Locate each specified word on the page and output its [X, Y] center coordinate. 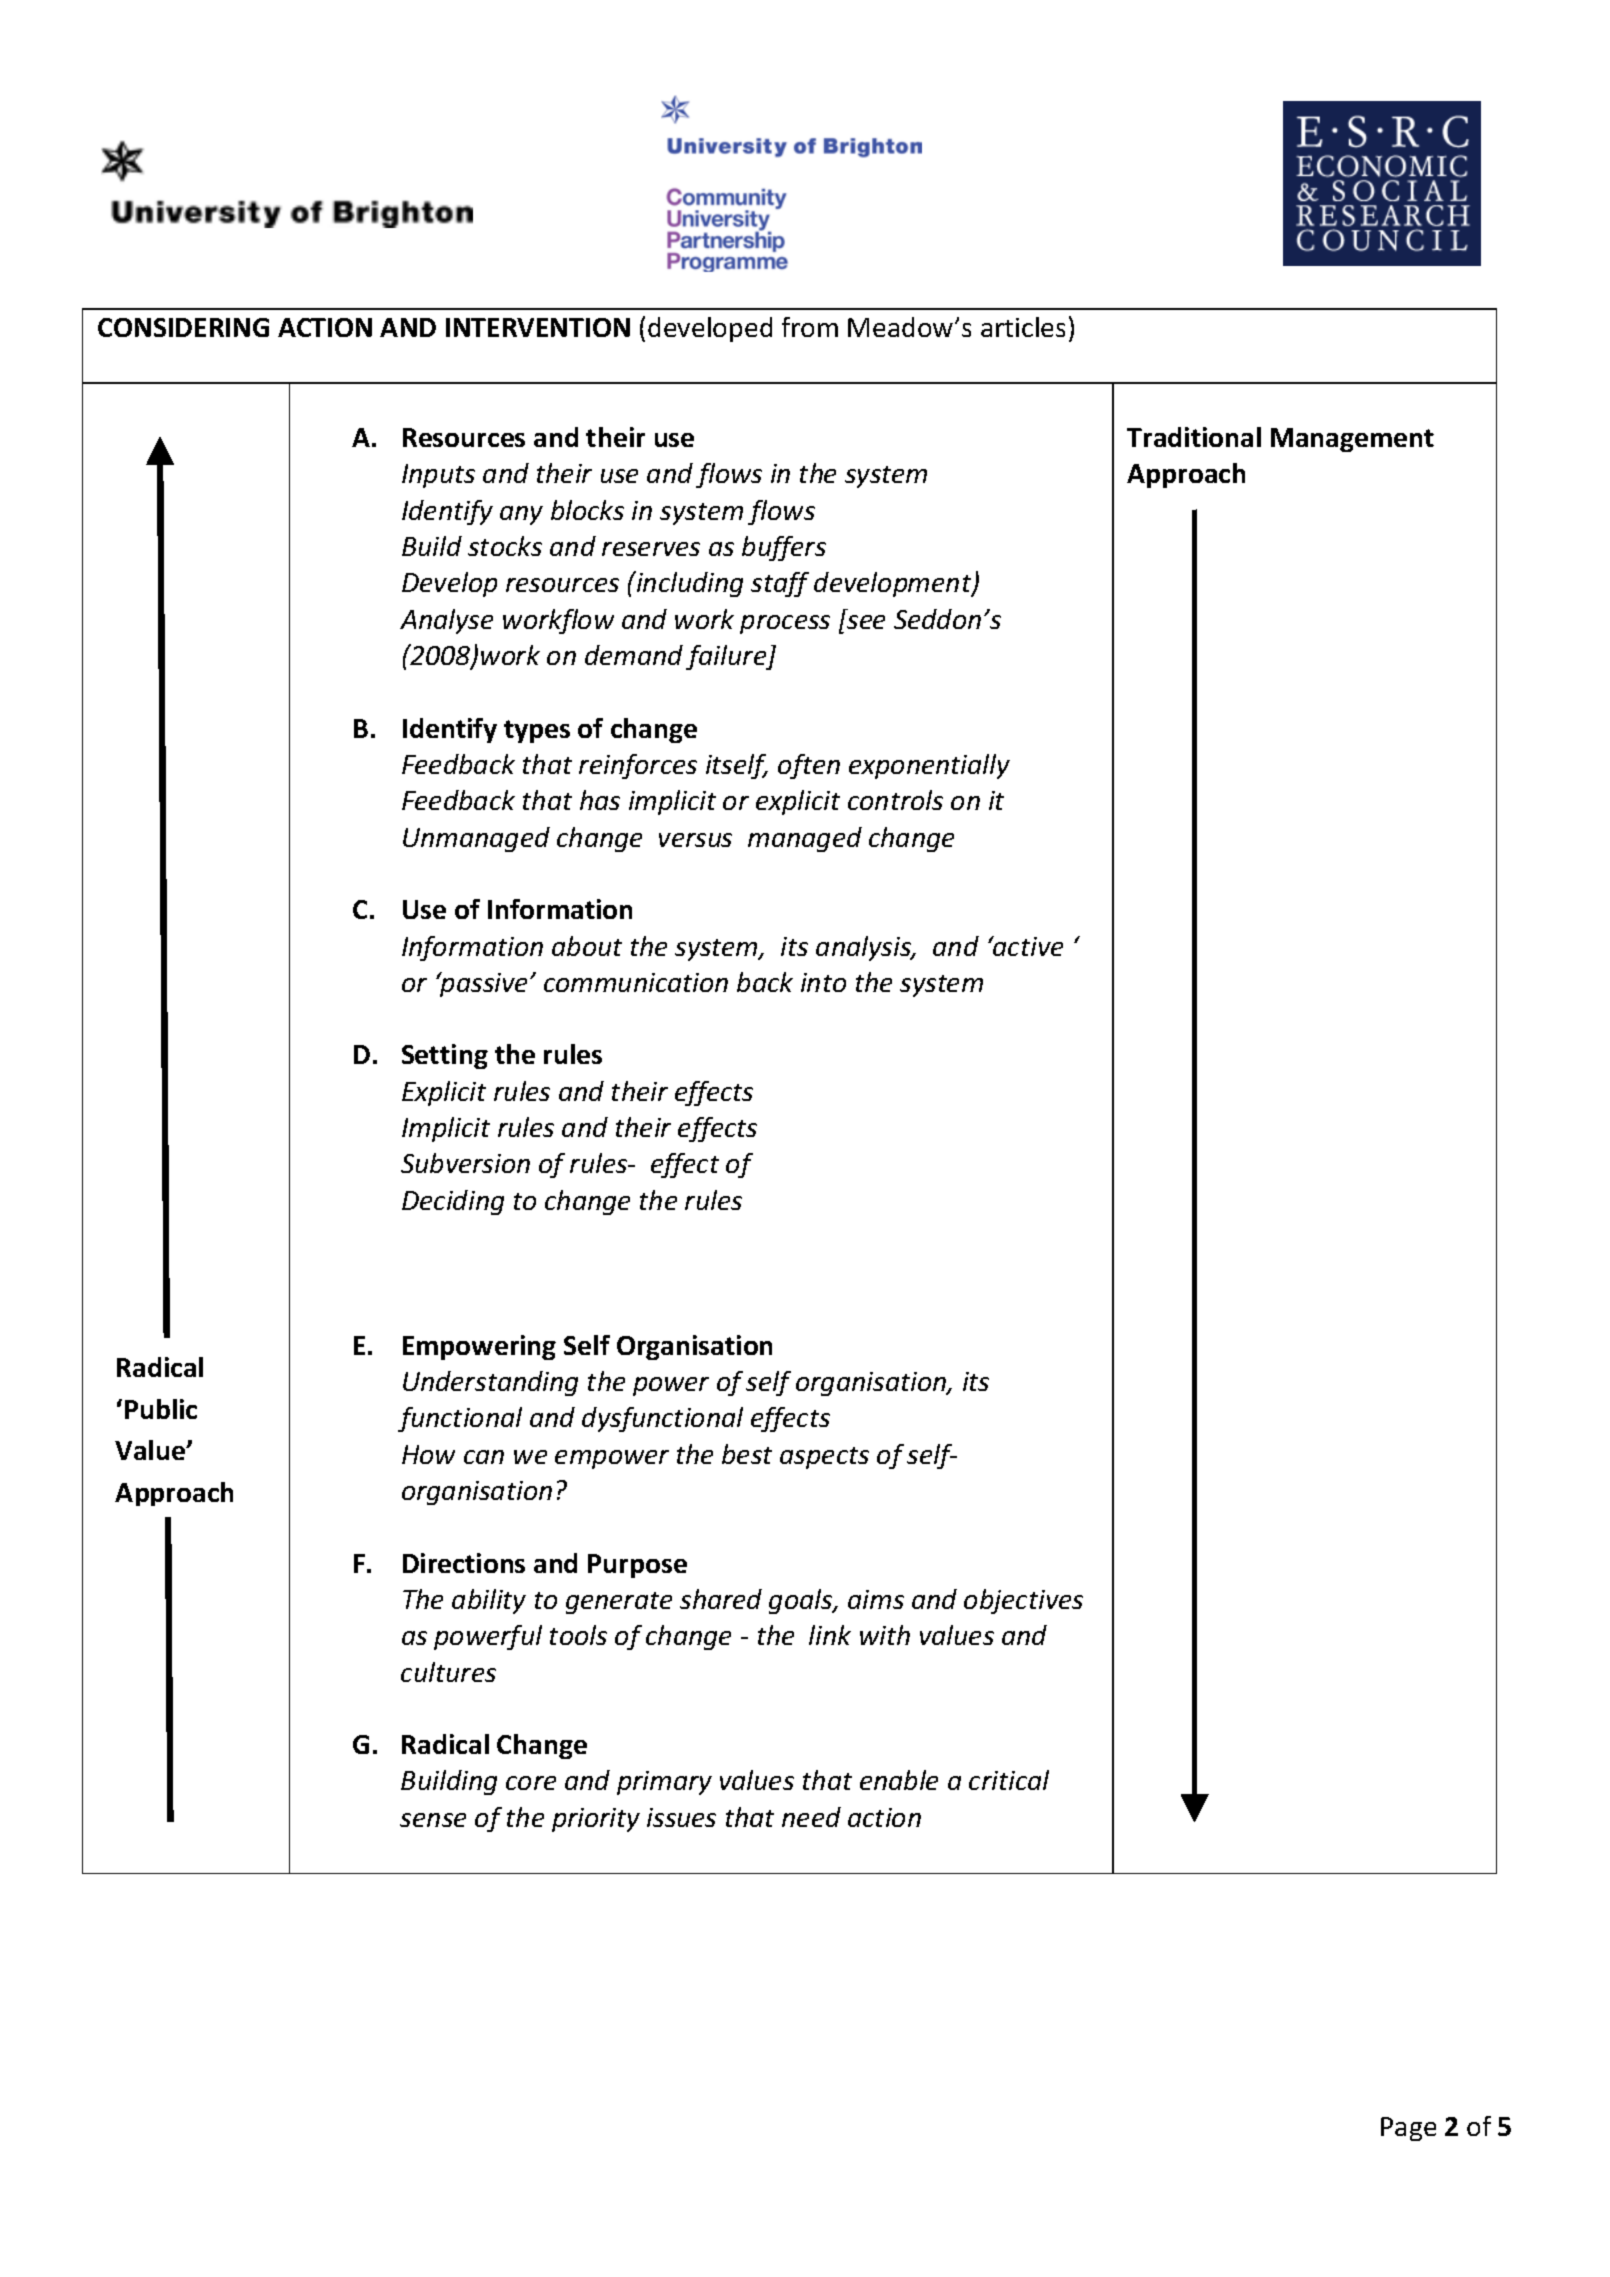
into [823, 982]
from [810, 327]
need [811, 1817]
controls [895, 800]
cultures [448, 1672]
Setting [445, 1056]
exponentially [929, 766]
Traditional [1194, 437]
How [428, 1454]
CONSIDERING [183, 327]
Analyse [446, 621]
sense [433, 1820]
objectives [1023, 1601]
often [809, 766]
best [747, 1454]
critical [1009, 1780]
